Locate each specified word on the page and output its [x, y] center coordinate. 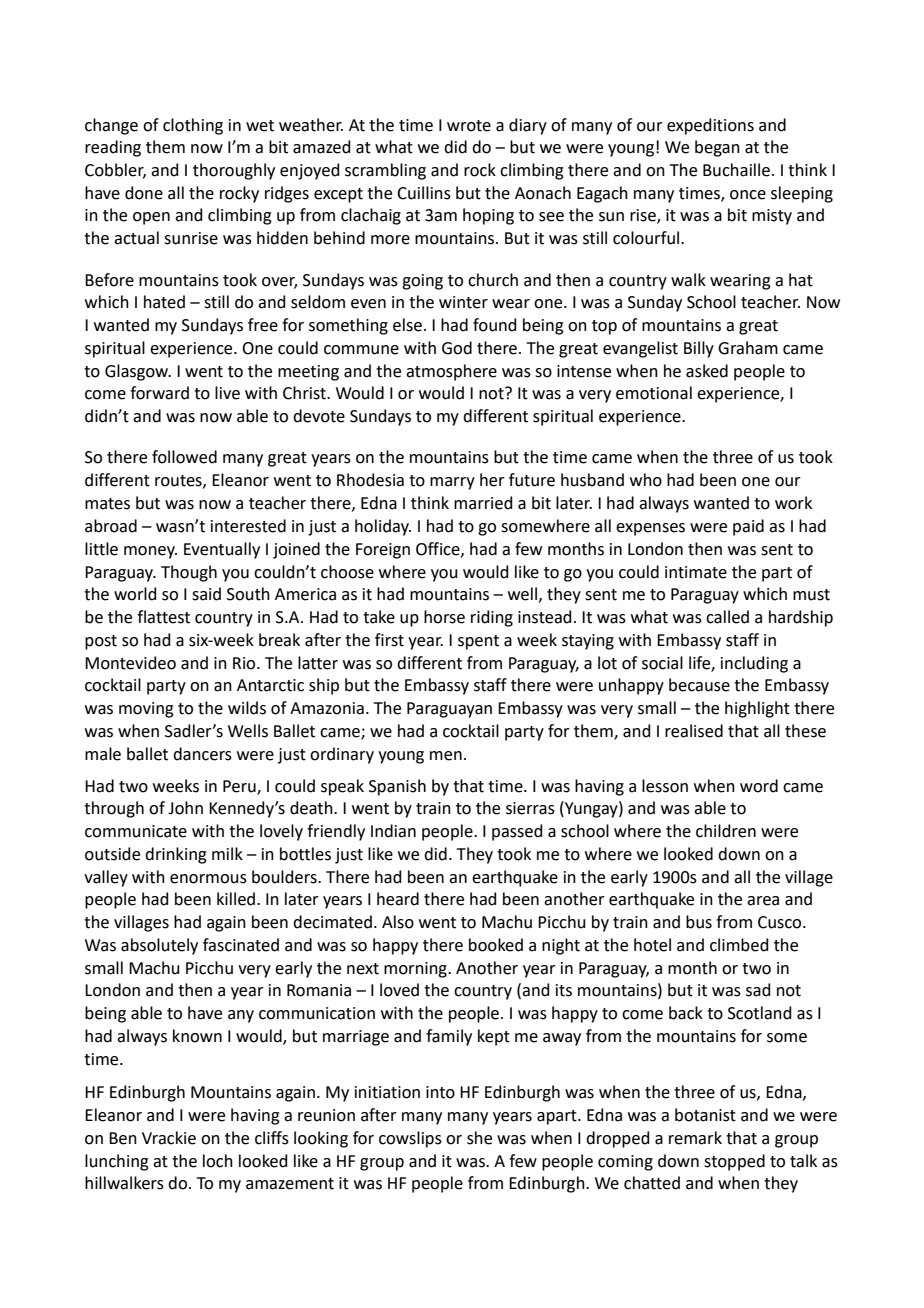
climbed [739, 945]
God [457, 348]
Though [189, 573]
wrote [469, 126]
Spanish [397, 787]
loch [218, 1161]
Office [439, 549]
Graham [748, 348]
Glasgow [138, 372]
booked [496, 945]
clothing [193, 126]
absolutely [159, 946]
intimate [696, 572]
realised [694, 731]
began [717, 148]
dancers [202, 754]
